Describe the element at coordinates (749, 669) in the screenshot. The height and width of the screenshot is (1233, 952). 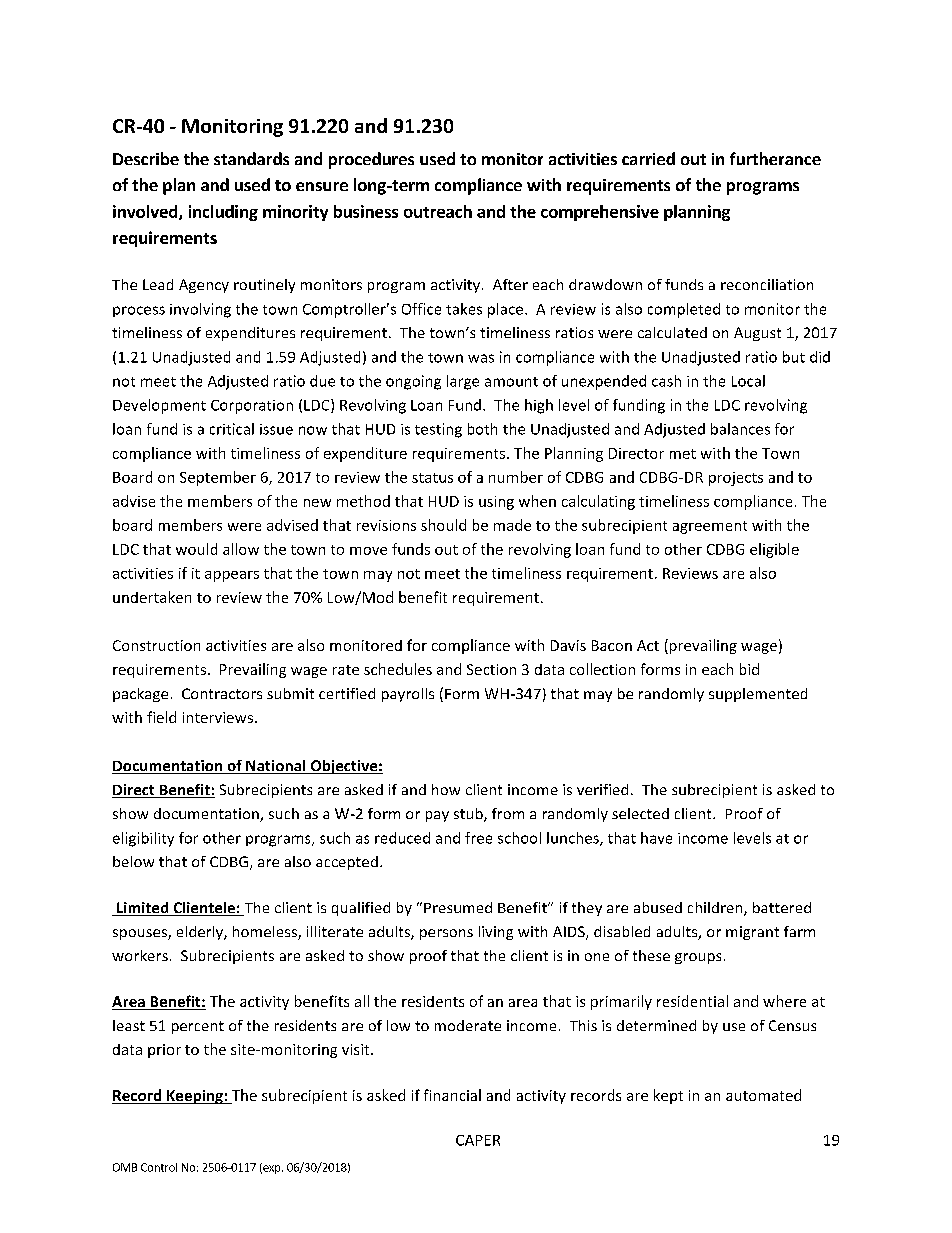
I see `bid` at that location.
